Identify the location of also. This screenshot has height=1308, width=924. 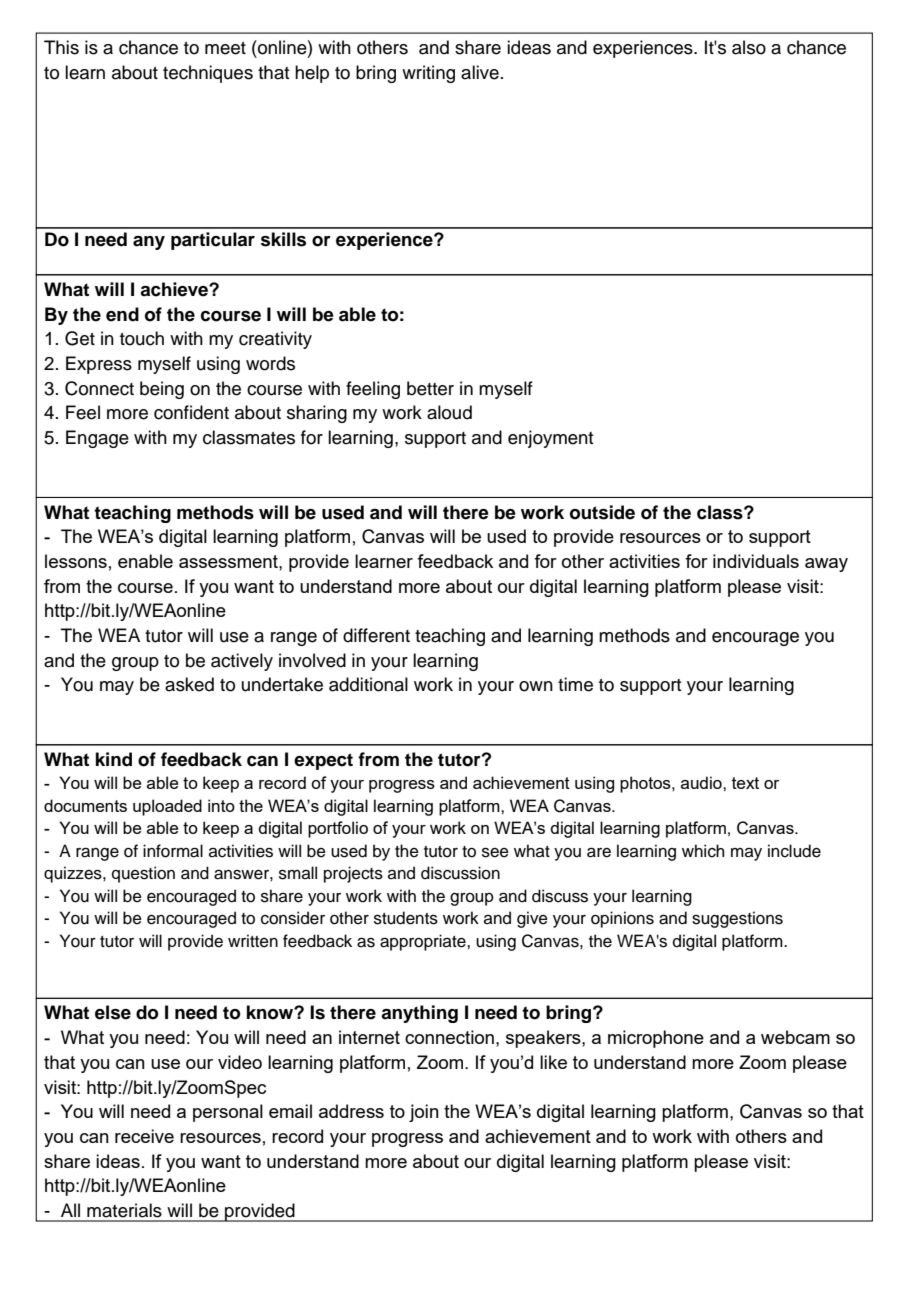
(749, 47).
